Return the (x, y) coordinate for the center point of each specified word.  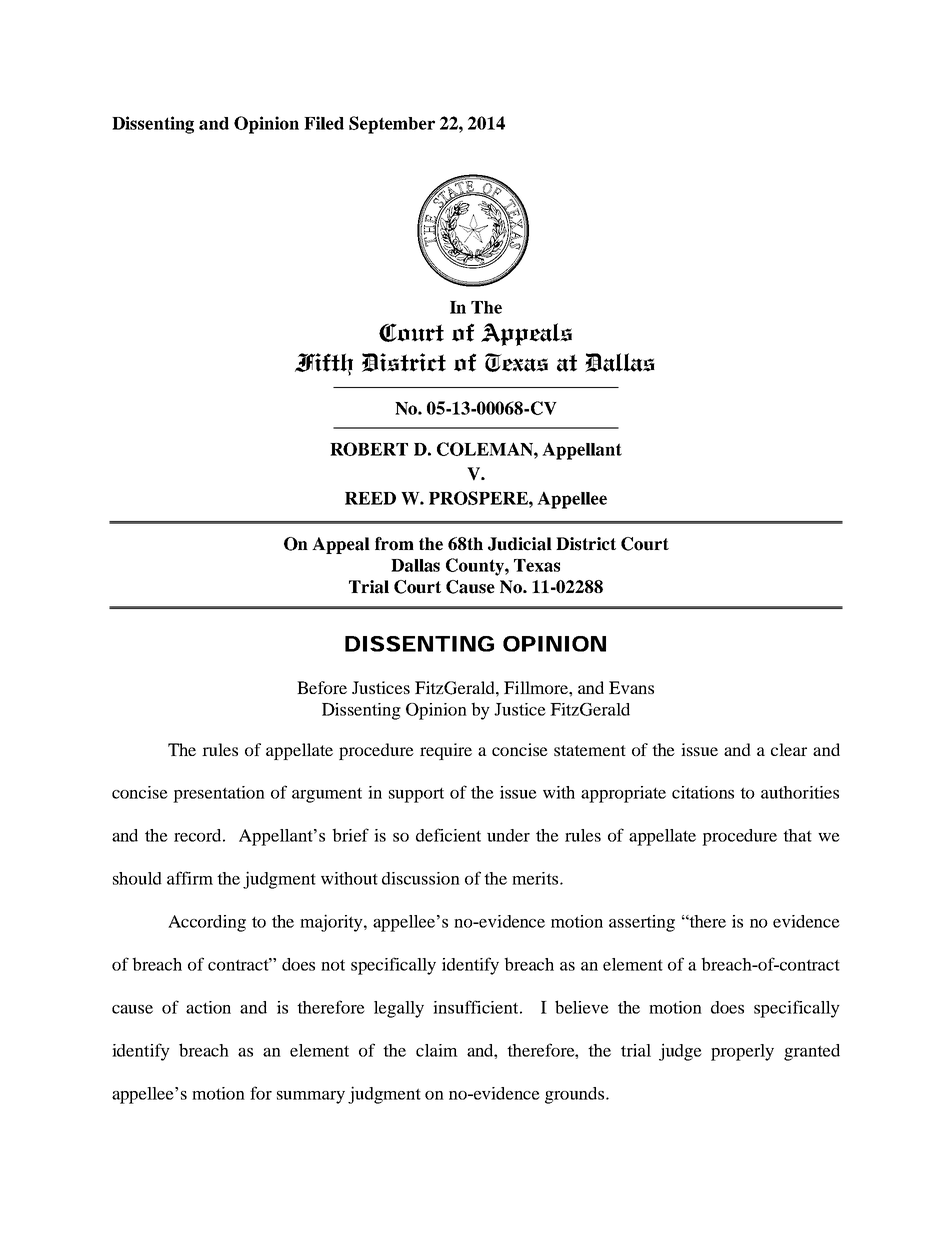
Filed (324, 123)
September (392, 125)
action (208, 1007)
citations (703, 792)
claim (437, 1050)
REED (370, 498)
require (446, 751)
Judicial (520, 544)
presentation (219, 794)
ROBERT (369, 449)
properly (742, 1052)
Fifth (324, 364)
